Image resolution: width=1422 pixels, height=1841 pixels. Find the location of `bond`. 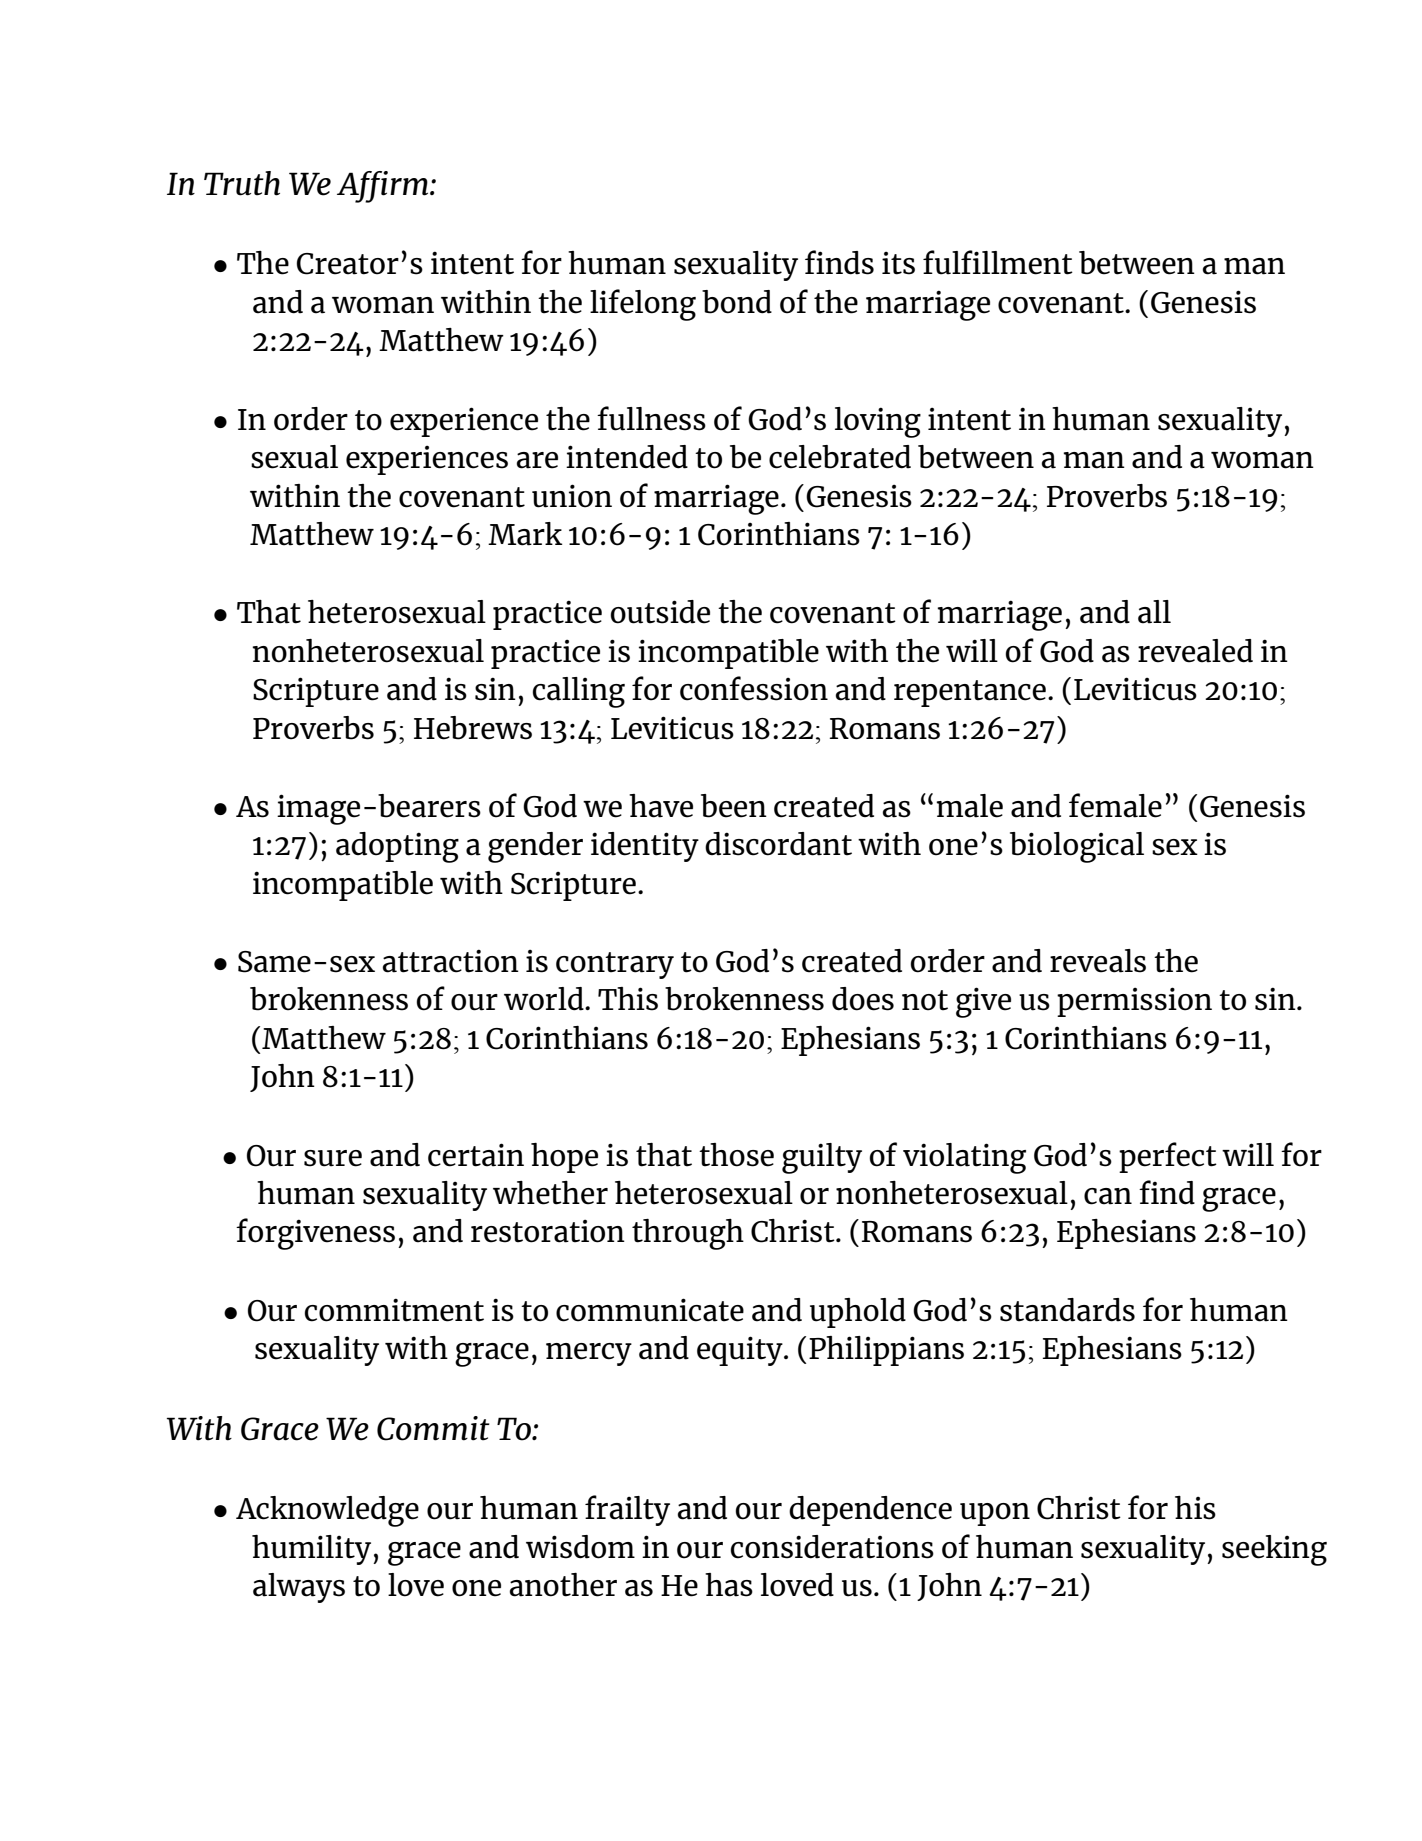

bond is located at coordinates (737, 302).
